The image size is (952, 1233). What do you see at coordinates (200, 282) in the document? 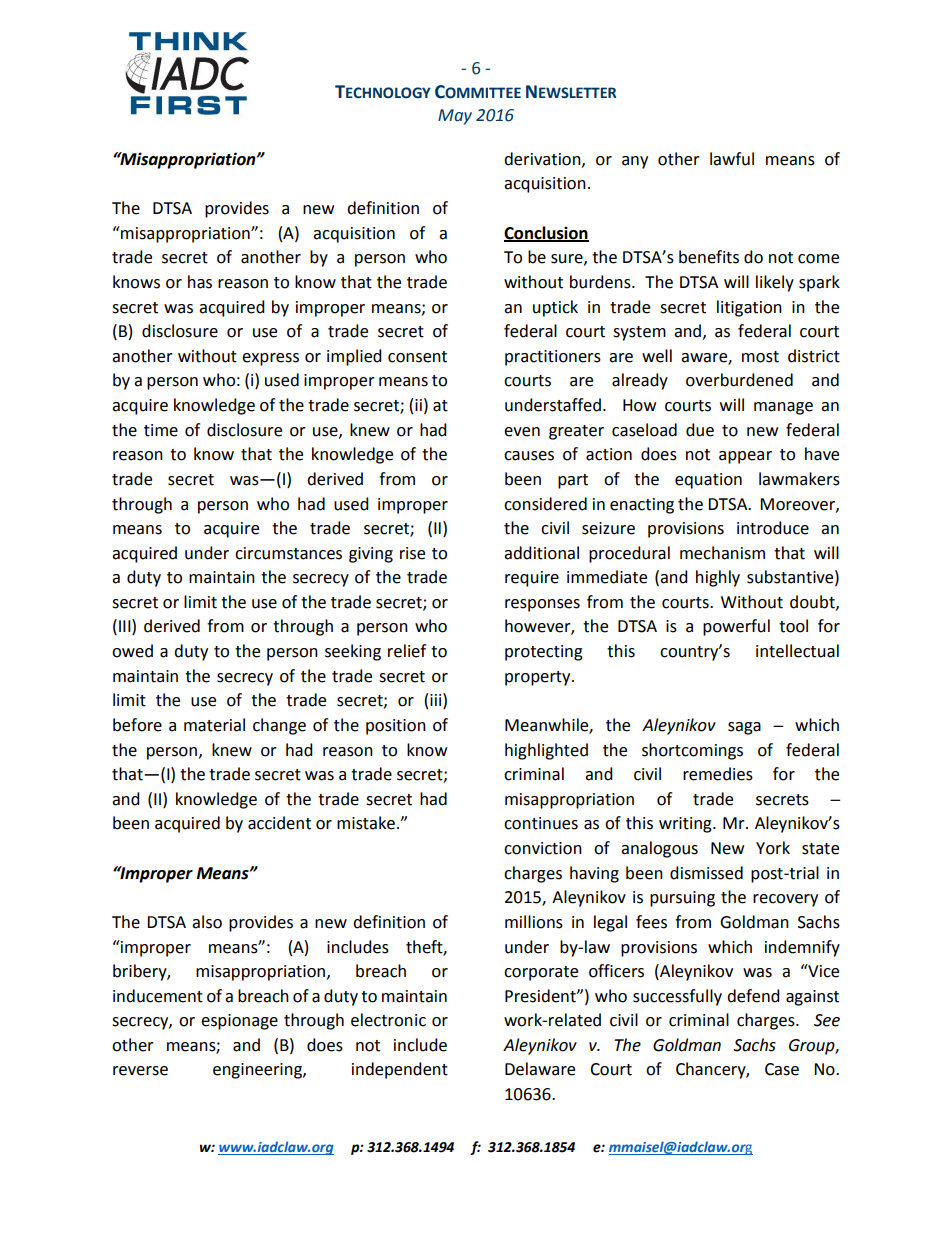
I see `has` at bounding box center [200, 282].
